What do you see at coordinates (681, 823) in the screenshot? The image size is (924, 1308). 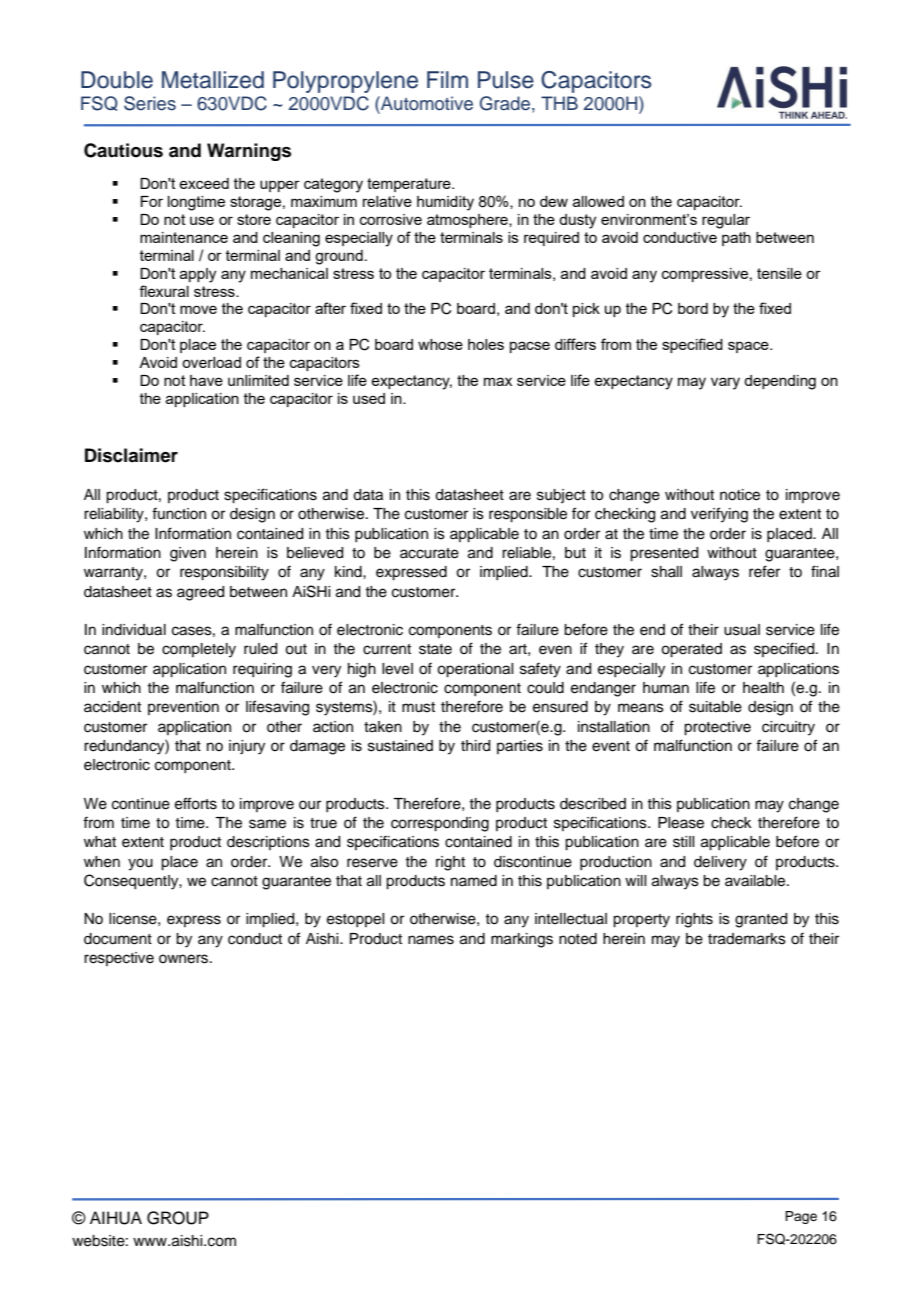 I see `Please` at bounding box center [681, 823].
